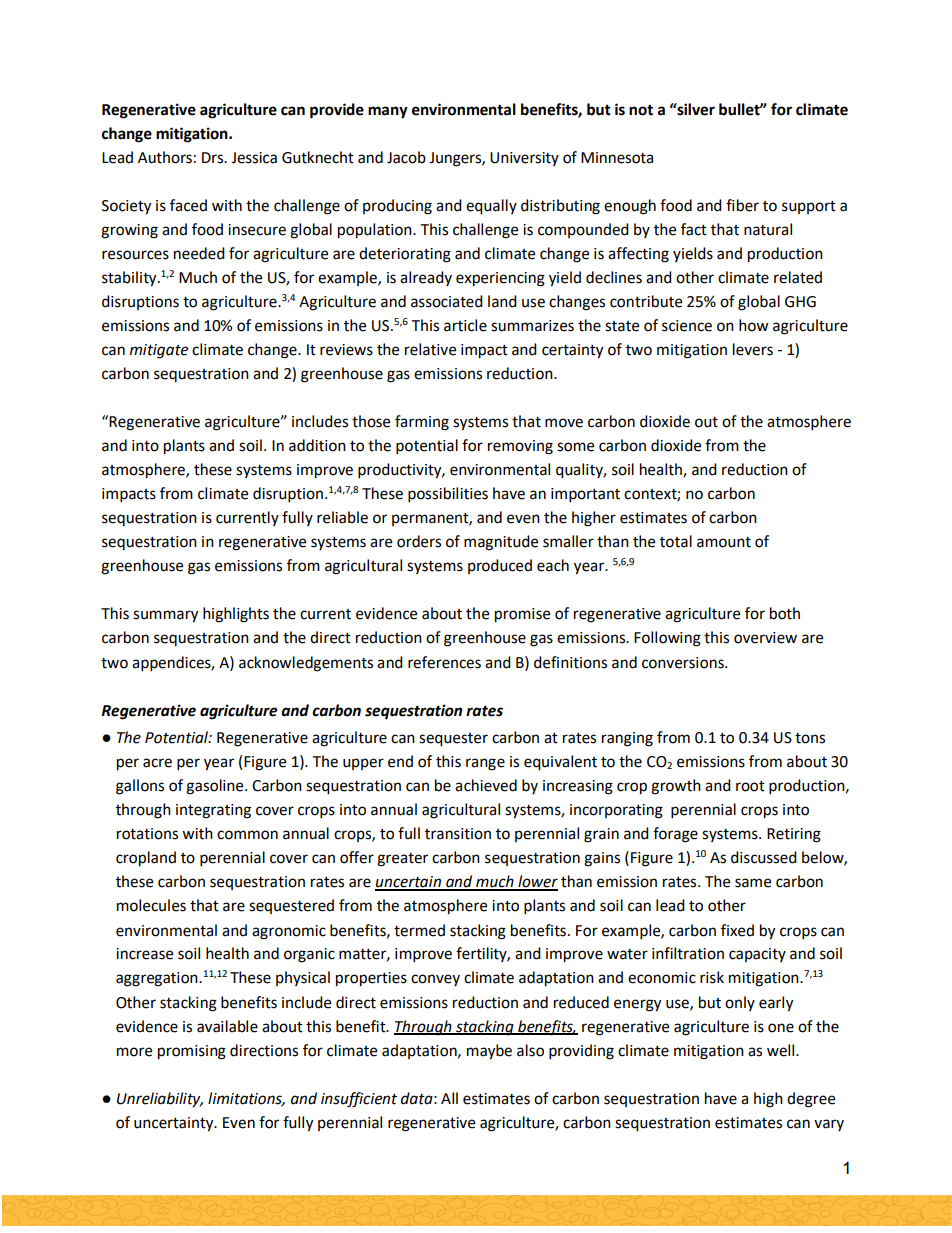 The width and height of the page is (952, 1233). Describe the element at coordinates (742, 205) in the page. I see `fiber` at that location.
